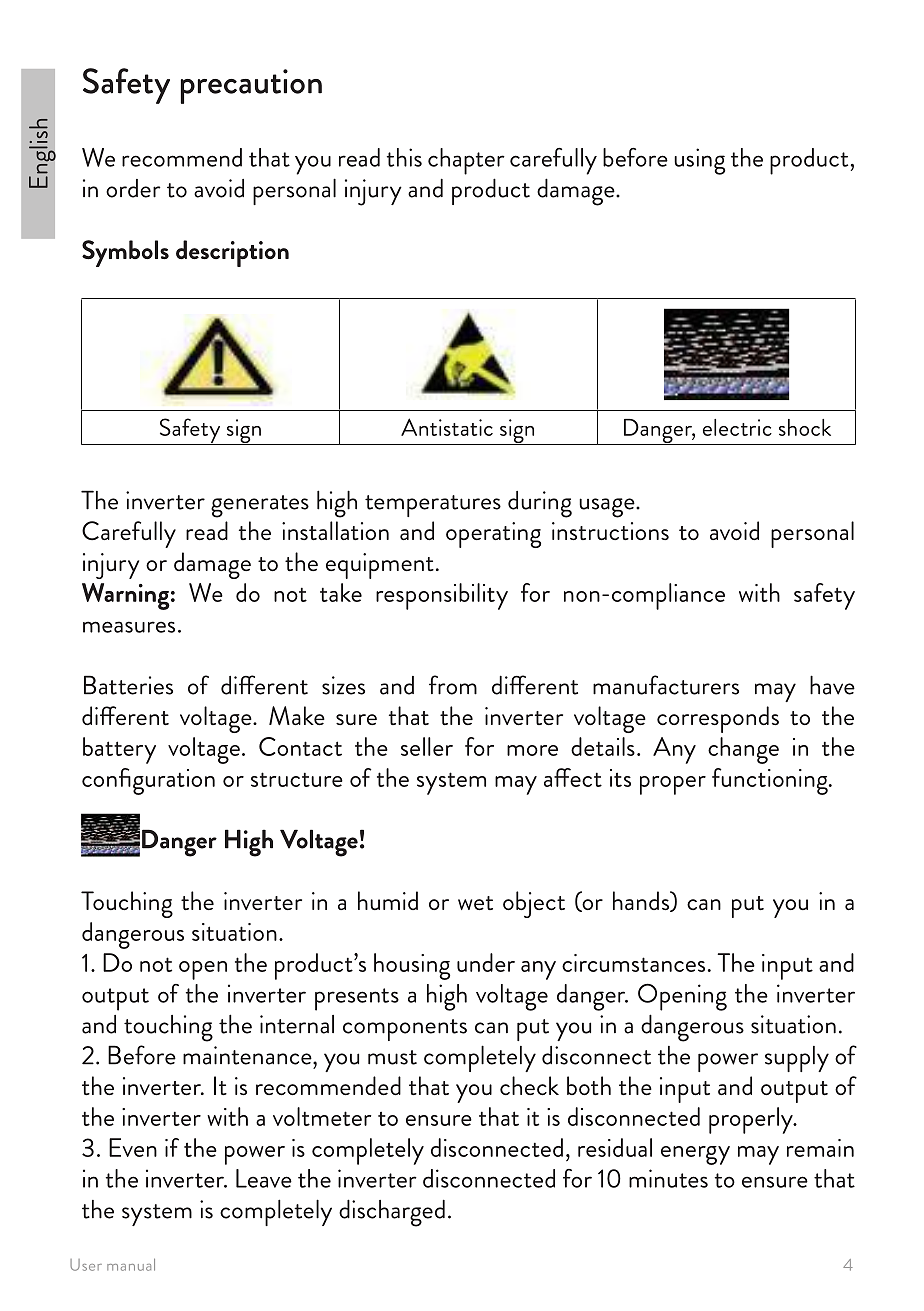 The height and width of the screenshot is (1311, 924). I want to click on electric, so click(737, 427).
